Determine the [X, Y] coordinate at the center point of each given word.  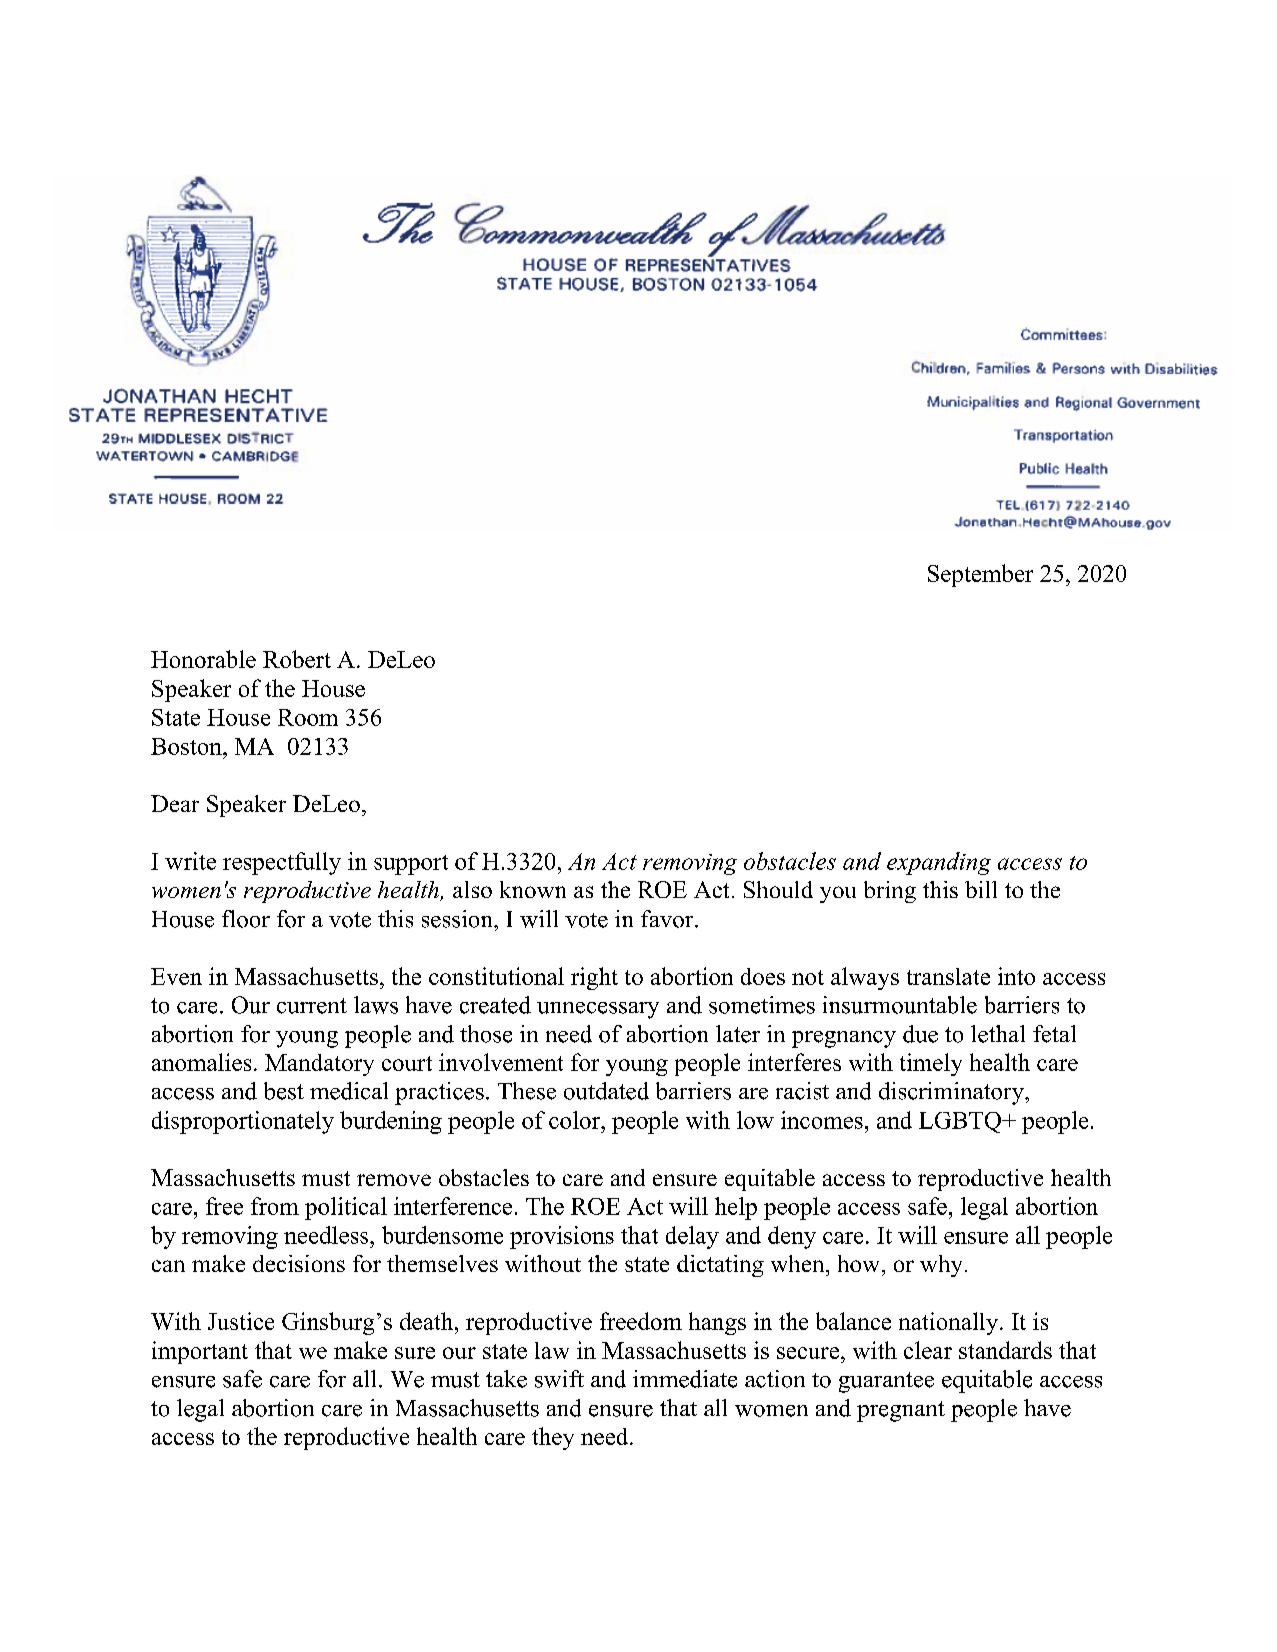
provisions [562, 1237]
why [941, 1266]
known [533, 889]
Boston [187, 746]
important [200, 1352]
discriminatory [952, 1093]
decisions [299, 1263]
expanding [939, 863]
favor [668, 919]
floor [246, 919]
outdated [606, 1091]
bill [981, 889]
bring [890, 892]
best [284, 1091]
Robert [297, 659]
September [980, 575]
